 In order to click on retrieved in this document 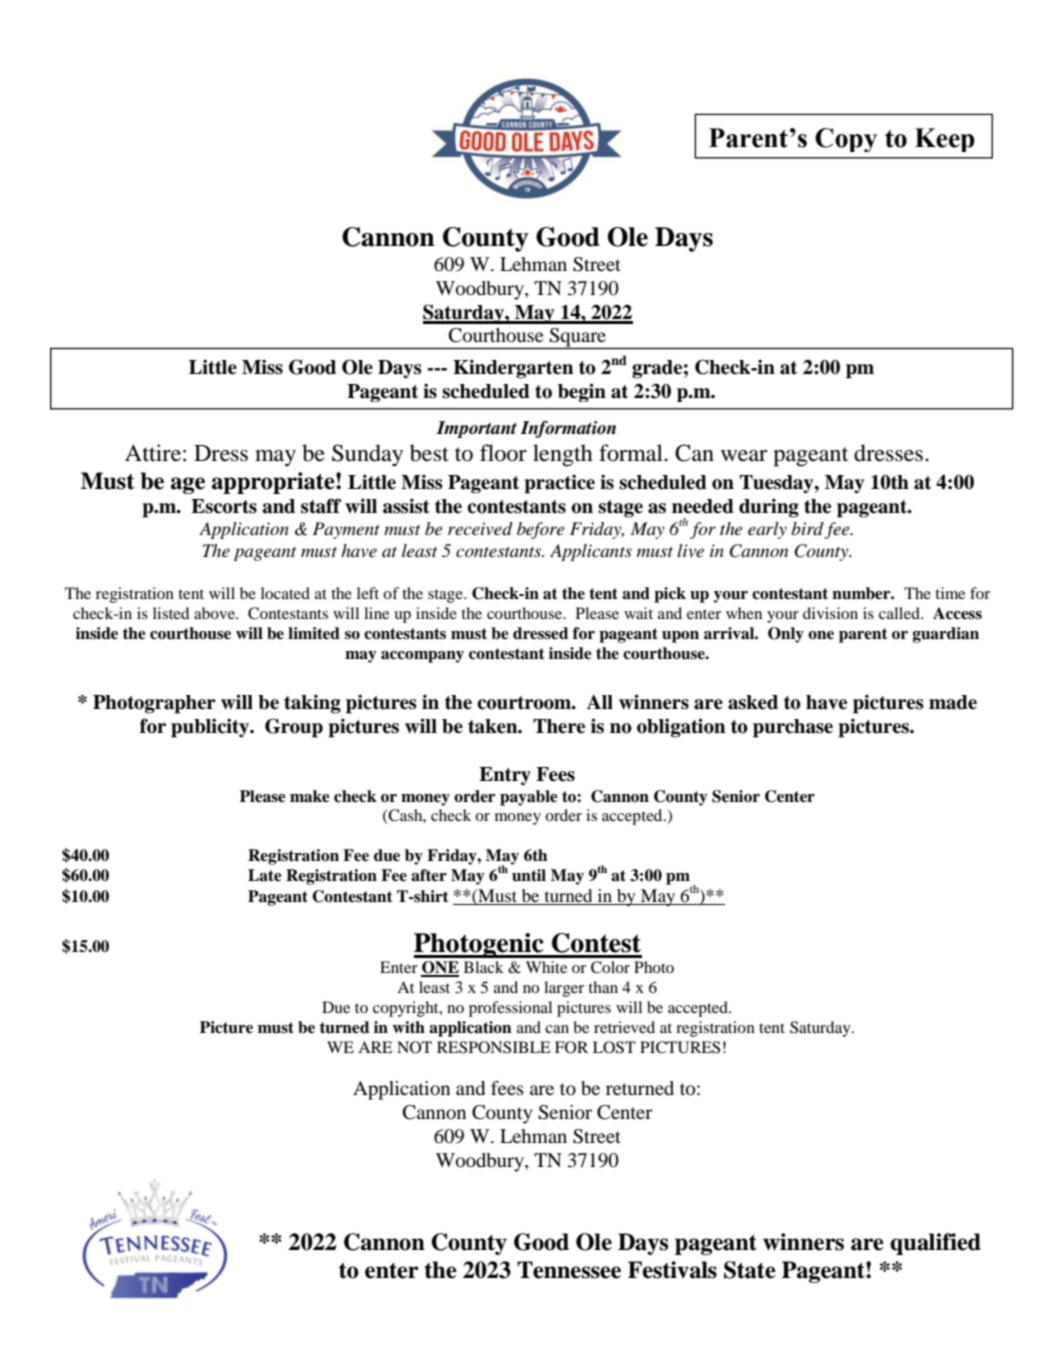, I will do `click(624, 1027)`.
